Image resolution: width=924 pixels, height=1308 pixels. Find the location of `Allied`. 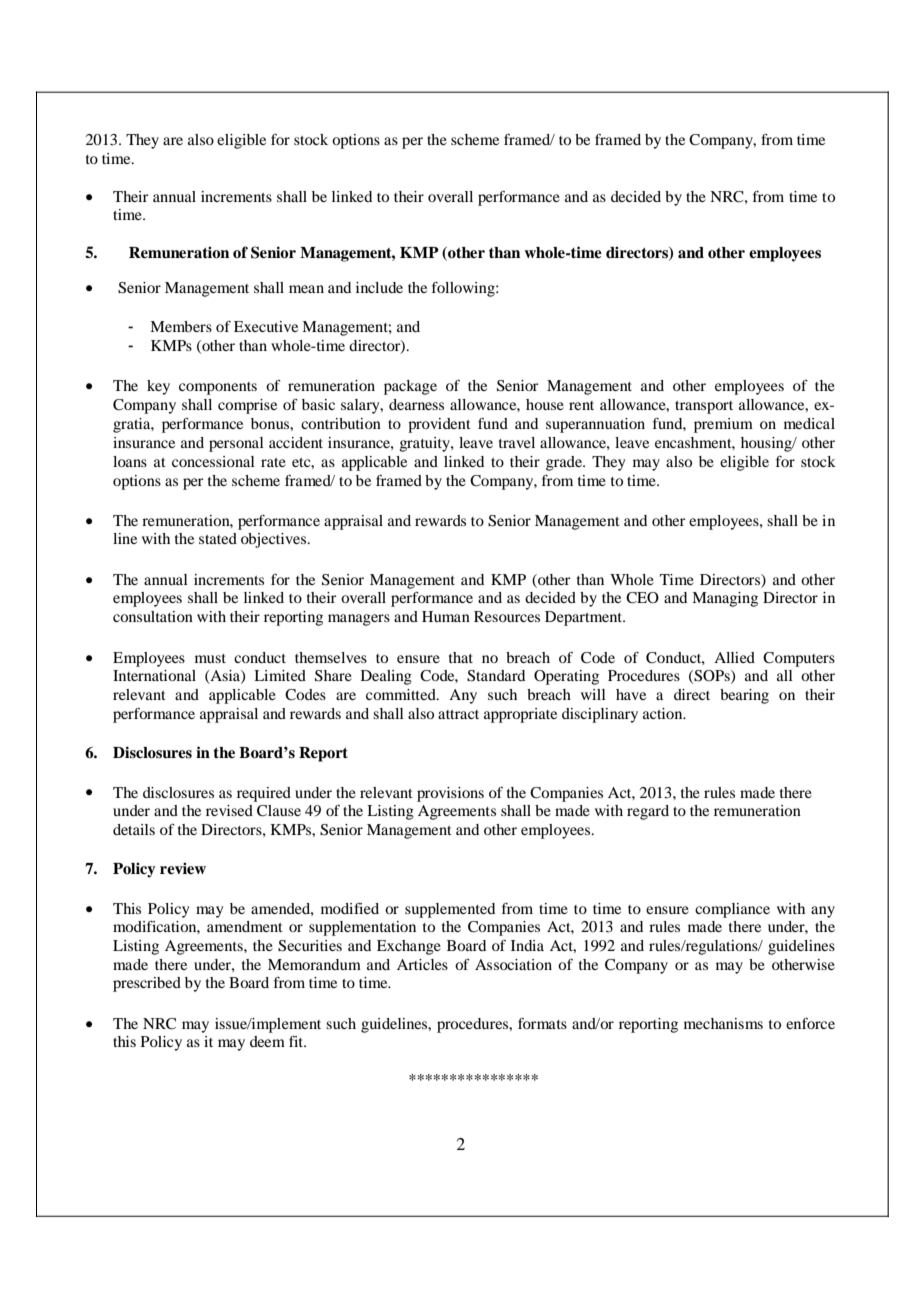

Allied is located at coordinates (734, 657).
